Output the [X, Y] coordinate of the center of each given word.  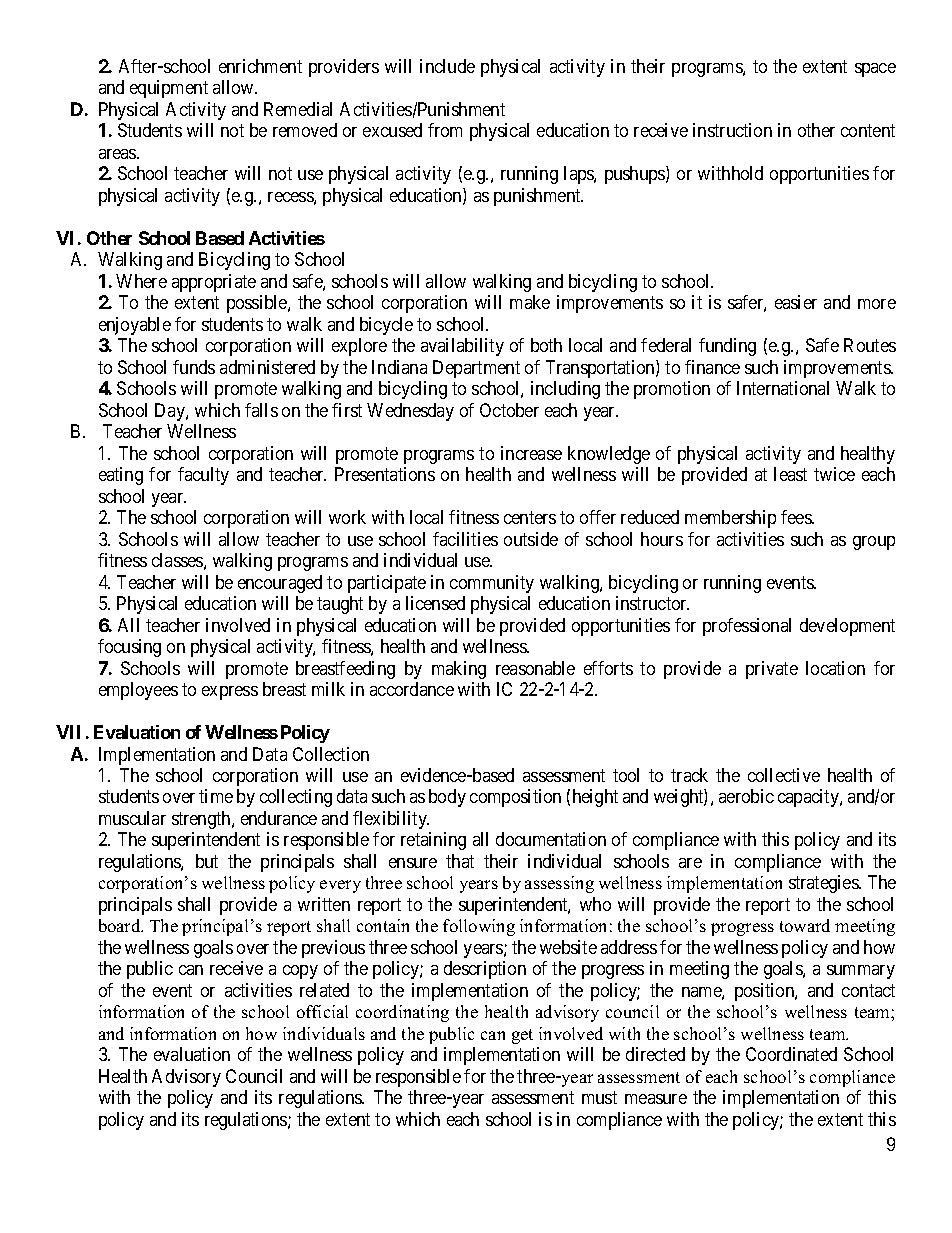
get [522, 1036]
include [447, 66]
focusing [129, 648]
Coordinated [791, 1054]
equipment [169, 89]
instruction [732, 130]
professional [747, 627]
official [322, 1011]
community [492, 584]
